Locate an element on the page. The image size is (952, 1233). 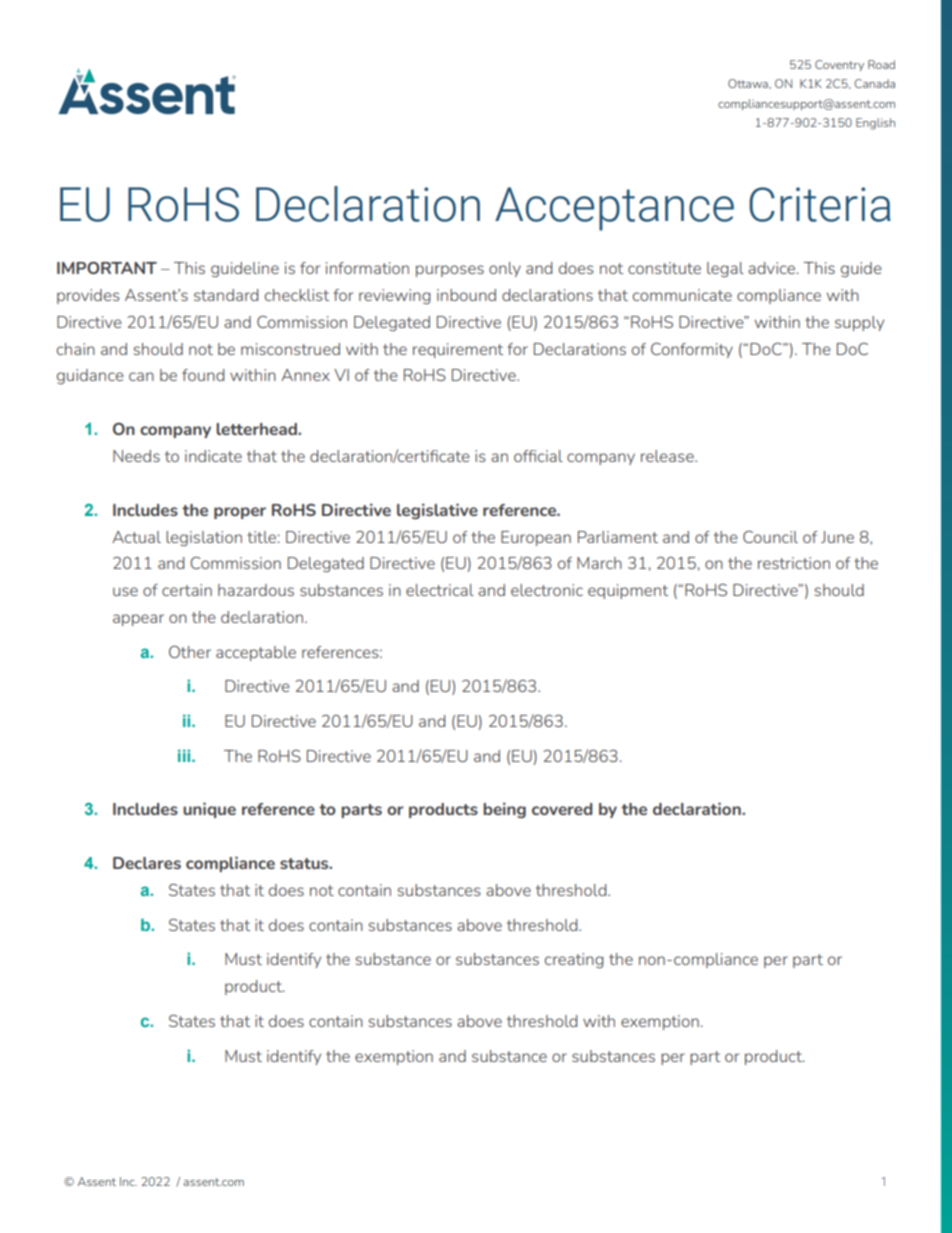
inbound is located at coordinates (466, 295).
